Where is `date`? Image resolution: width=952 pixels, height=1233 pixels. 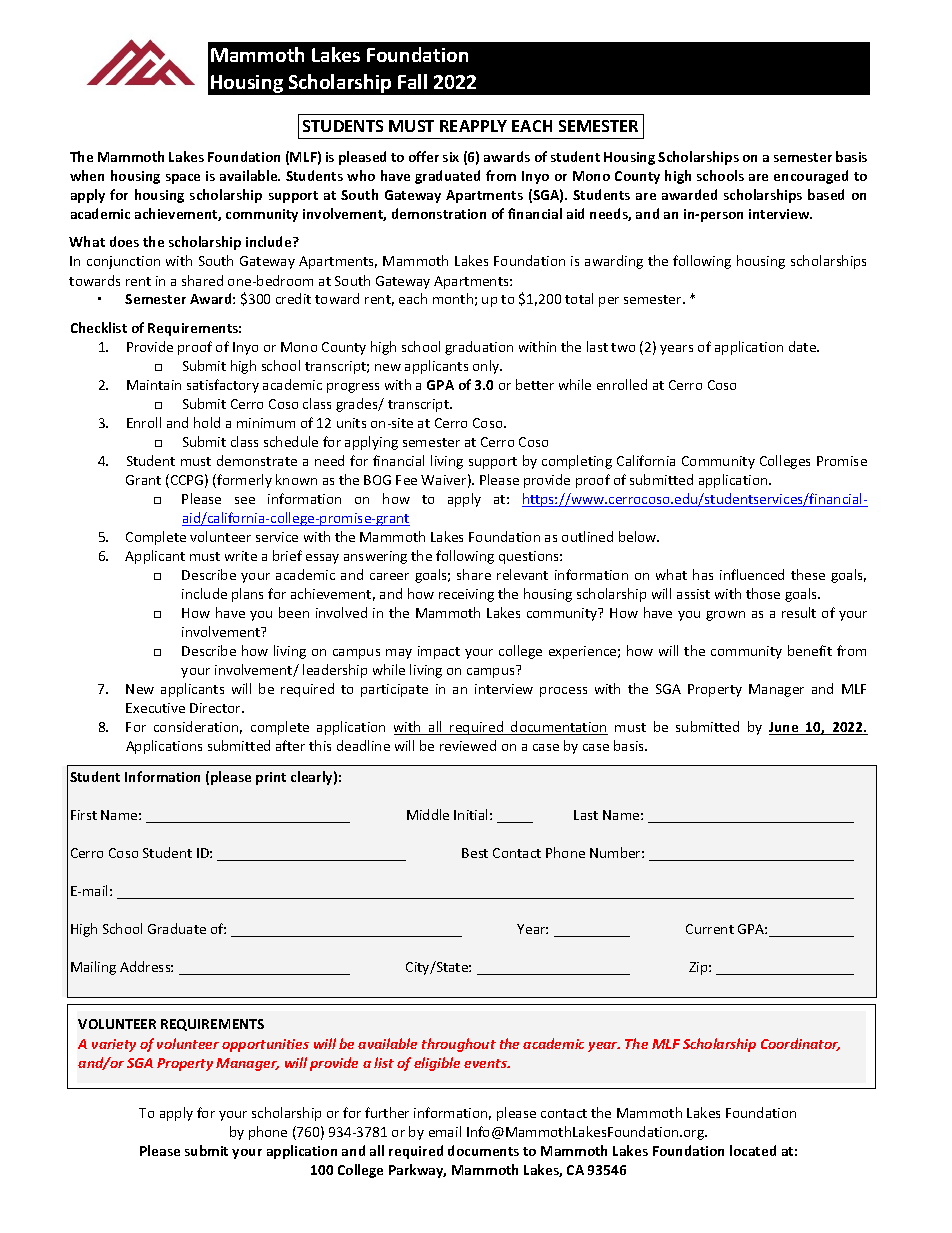 date is located at coordinates (803, 346).
